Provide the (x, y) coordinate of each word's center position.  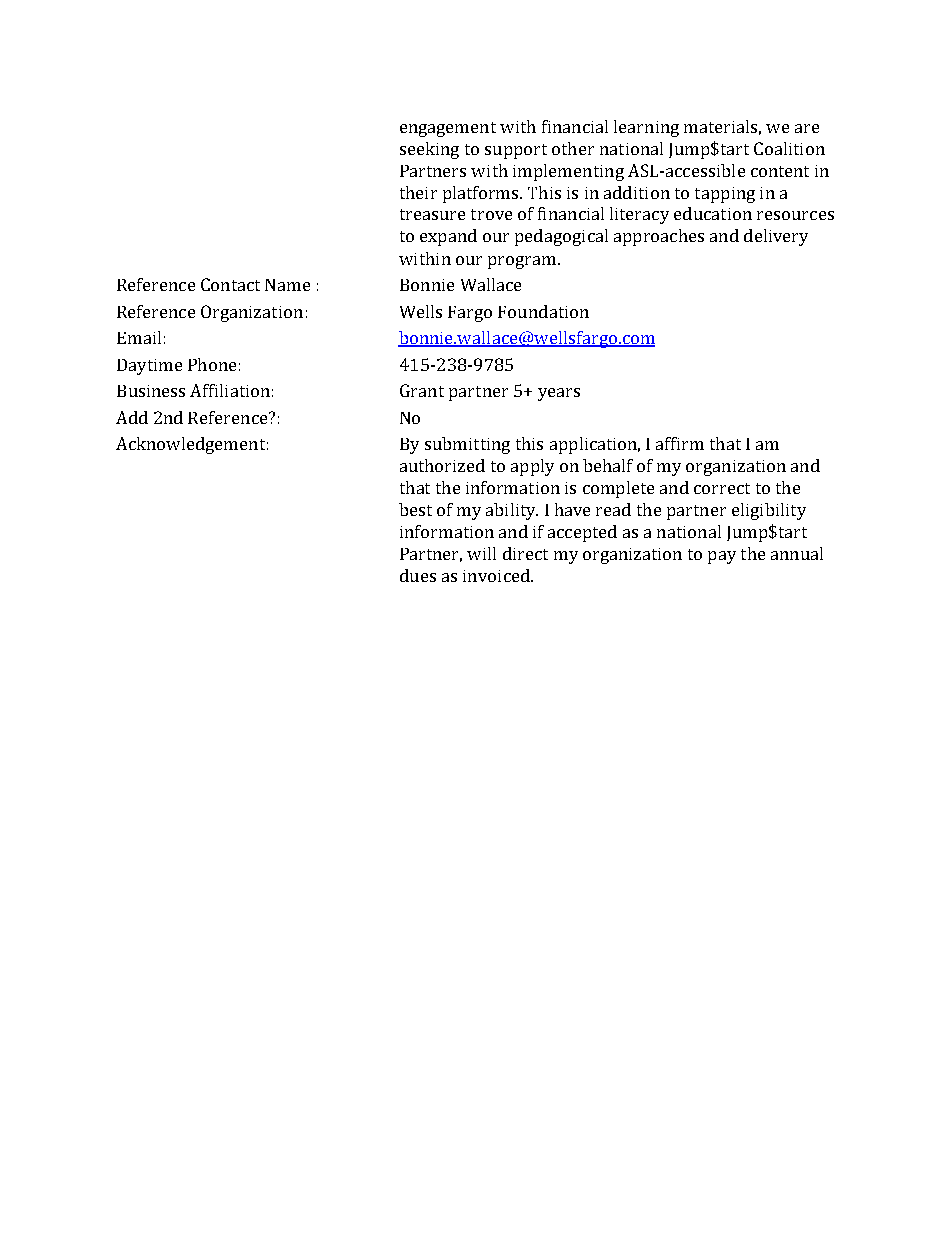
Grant (422, 390)
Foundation (543, 311)
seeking (429, 150)
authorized (442, 465)
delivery (776, 237)
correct (722, 488)
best (415, 509)
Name (287, 285)
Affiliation (230, 390)
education (713, 213)
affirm (680, 443)
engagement (448, 129)
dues (418, 575)
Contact (230, 284)
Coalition (789, 148)
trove (491, 214)
